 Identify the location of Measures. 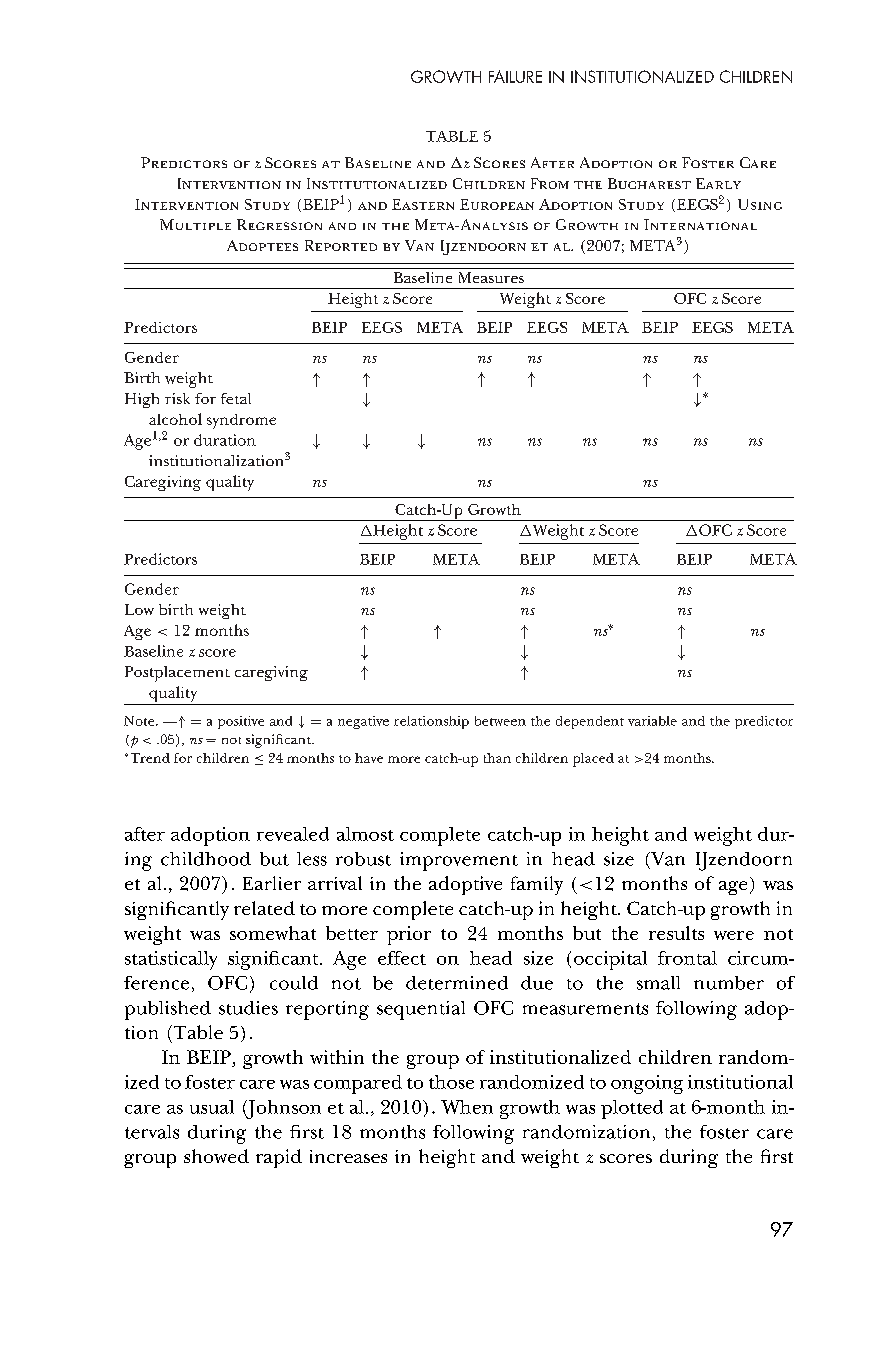
(491, 277).
